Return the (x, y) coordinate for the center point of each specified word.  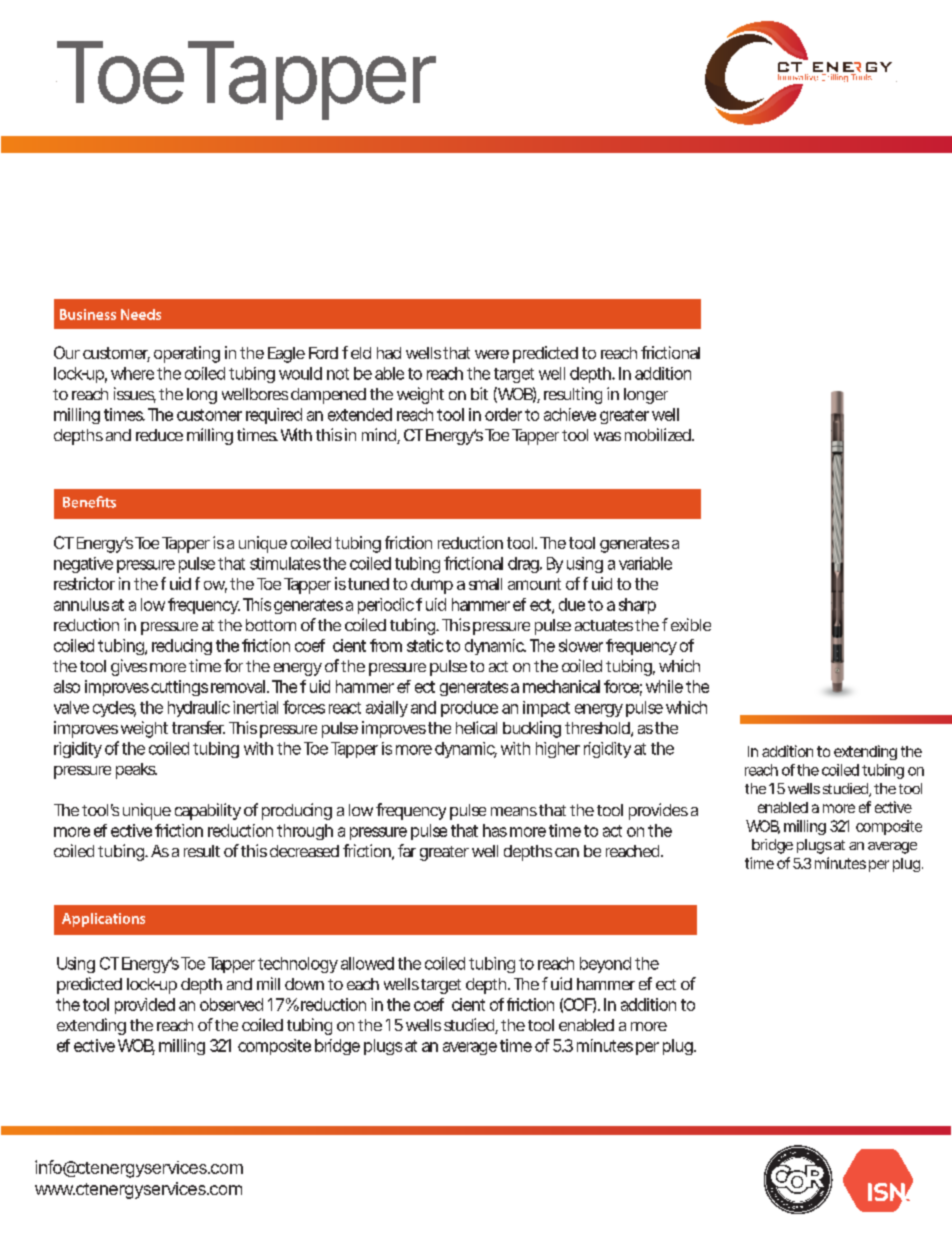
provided (145, 1006)
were (492, 354)
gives (129, 667)
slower (581, 645)
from (386, 645)
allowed (367, 963)
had (389, 353)
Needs (141, 314)
